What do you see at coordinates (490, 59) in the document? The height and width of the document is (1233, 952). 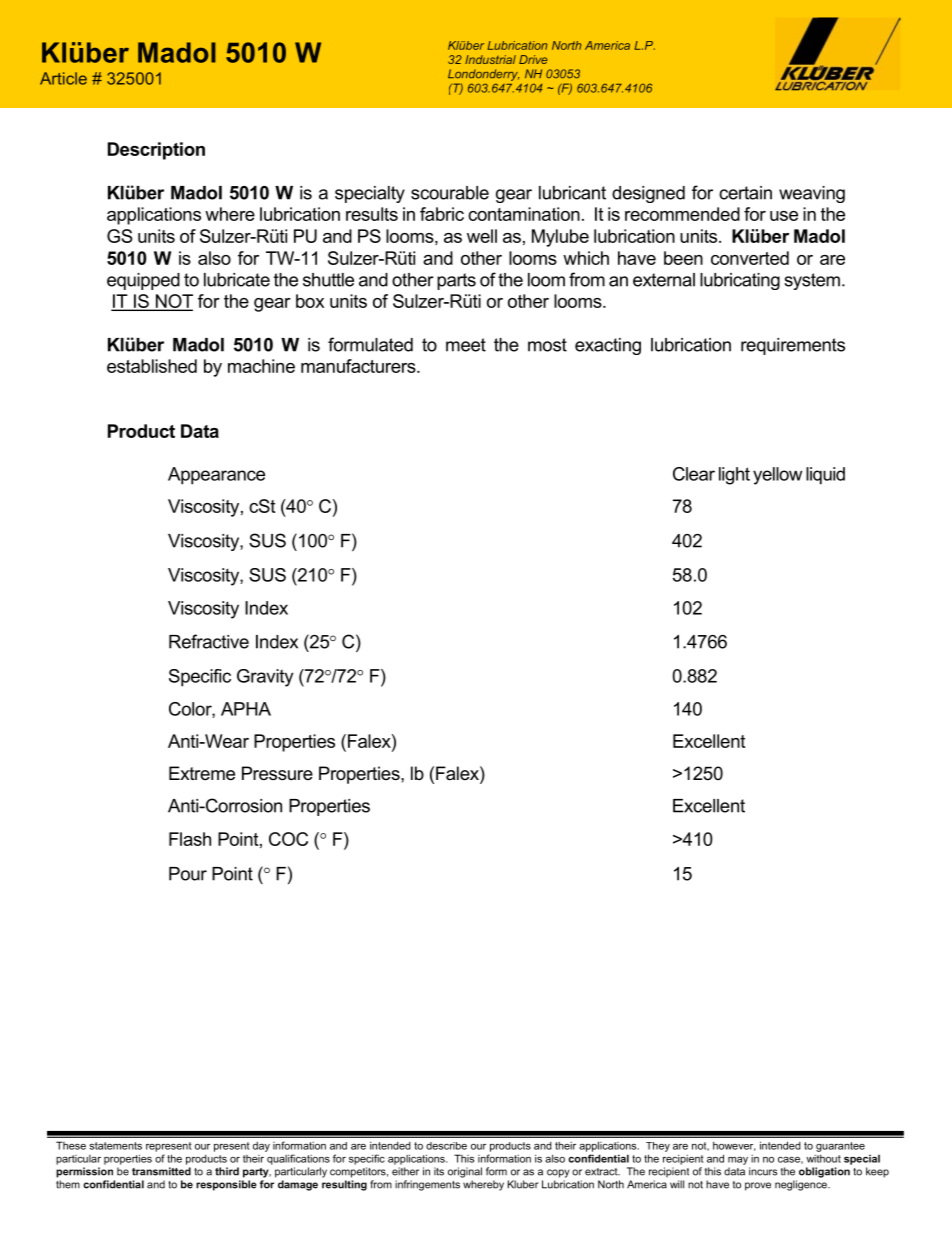 I see `Industrial` at bounding box center [490, 59].
